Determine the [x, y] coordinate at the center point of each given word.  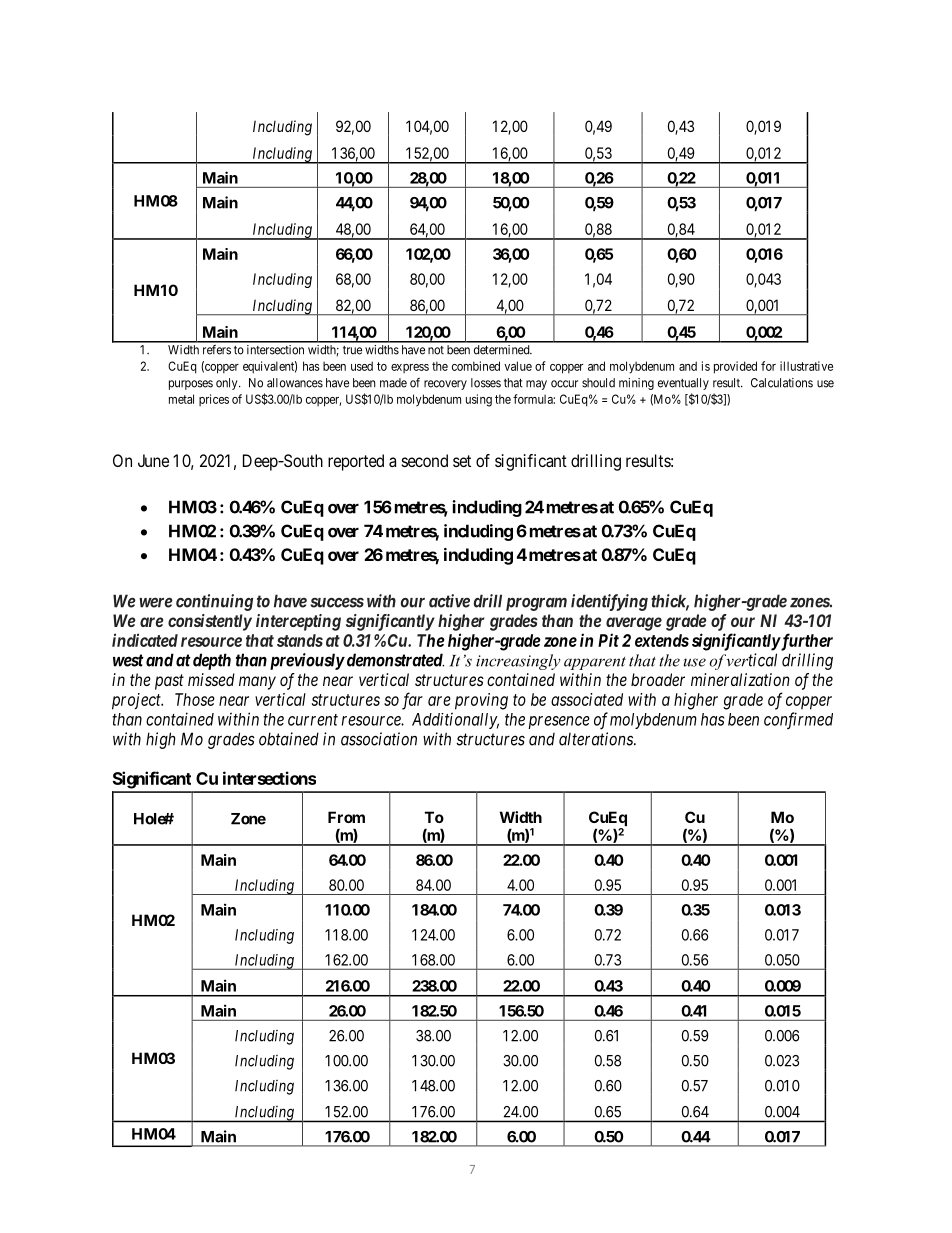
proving [481, 701]
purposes [191, 385]
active [449, 601]
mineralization [740, 679]
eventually [683, 384]
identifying [609, 602]
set [462, 461]
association [379, 739]
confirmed [798, 720]
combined [476, 366]
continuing [214, 602]
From [346, 817]
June [153, 460]
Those [195, 699]
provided [735, 367]
